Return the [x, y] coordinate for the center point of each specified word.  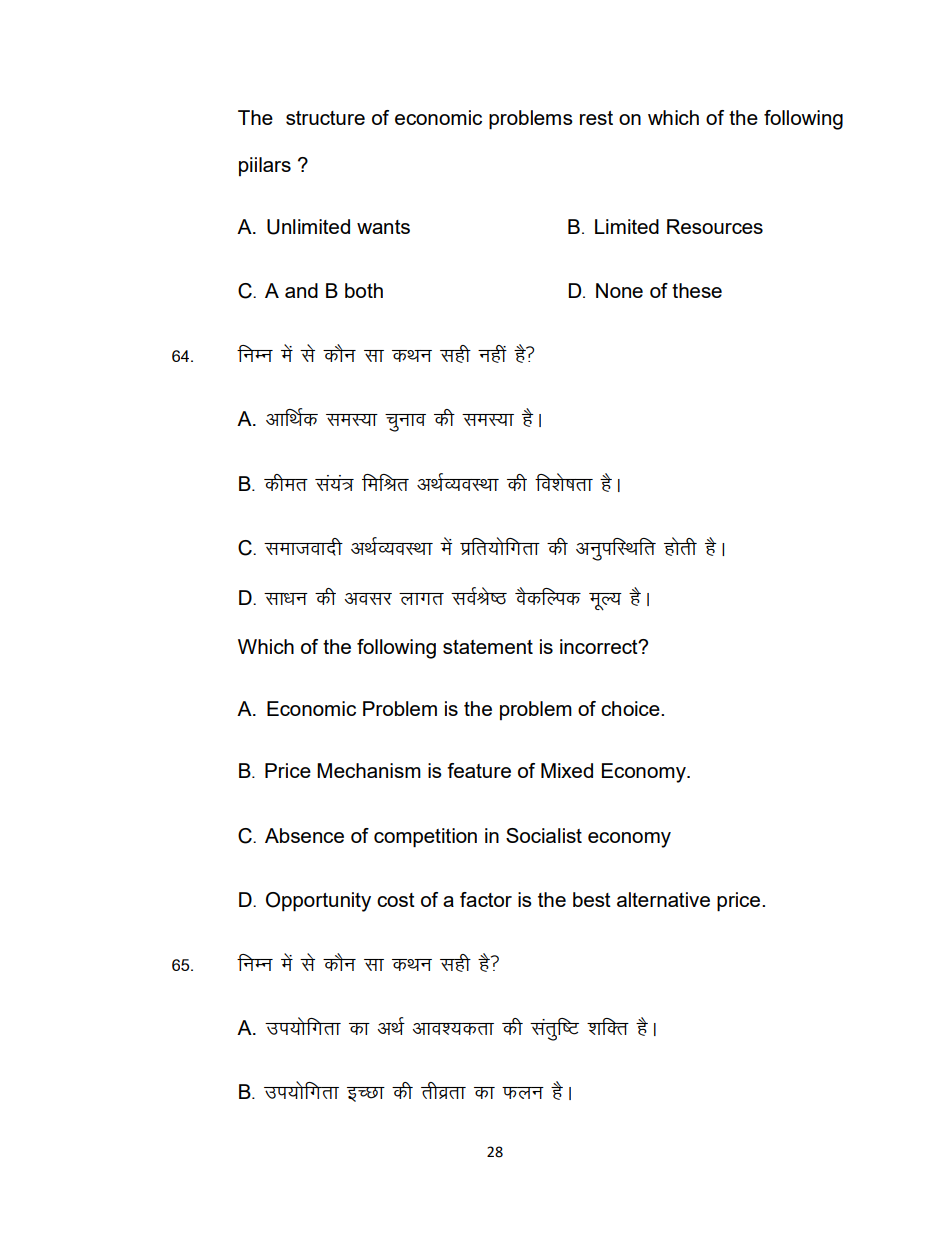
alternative [663, 899]
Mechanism [369, 770]
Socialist [544, 835]
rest [596, 118]
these [697, 290]
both [364, 290]
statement [488, 647]
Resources [715, 226]
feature [479, 770]
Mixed [567, 770]
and [301, 290]
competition [425, 838]
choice [631, 708]
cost [396, 900]
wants [383, 227]
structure [325, 118]
